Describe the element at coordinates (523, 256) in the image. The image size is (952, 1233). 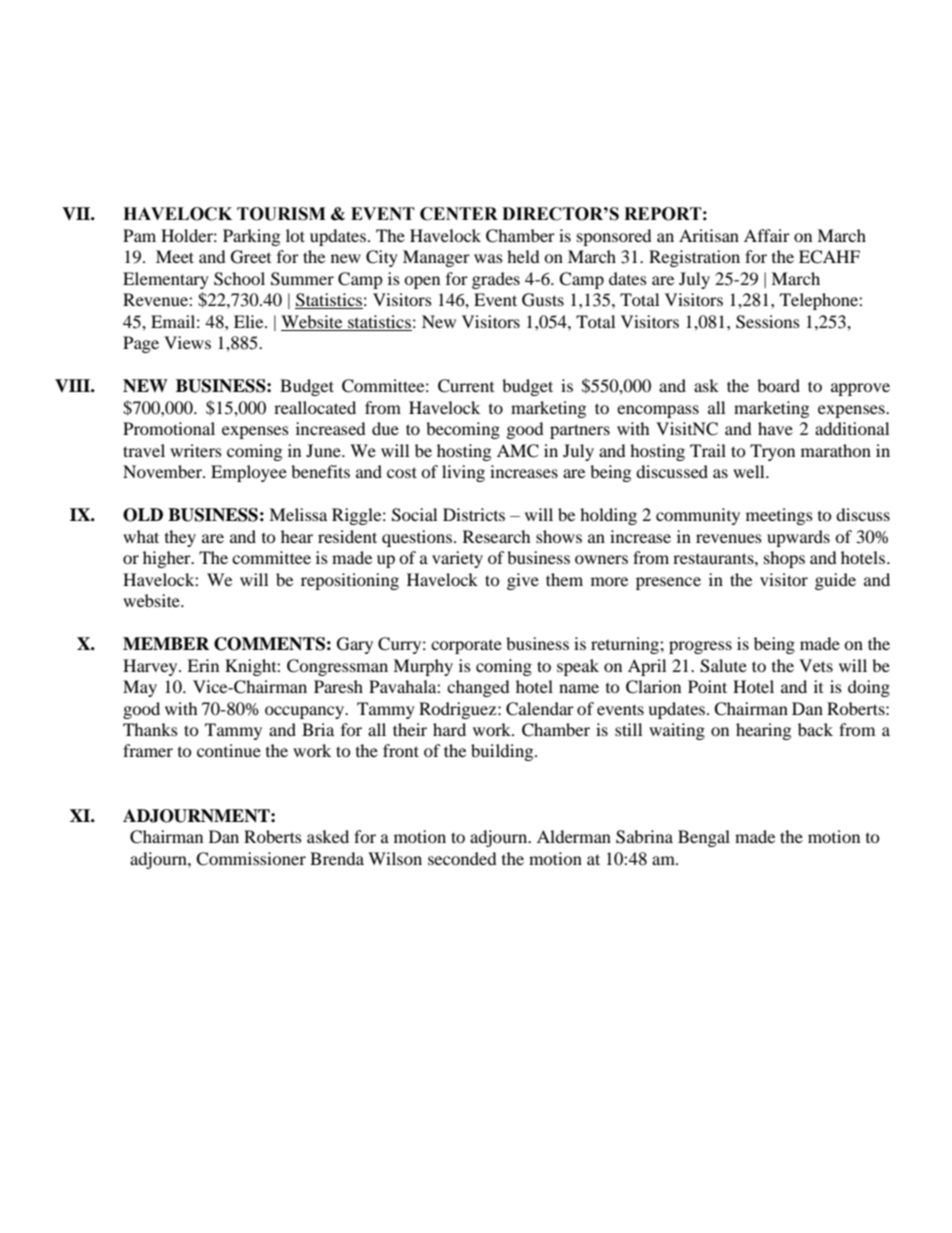
I see `held` at that location.
